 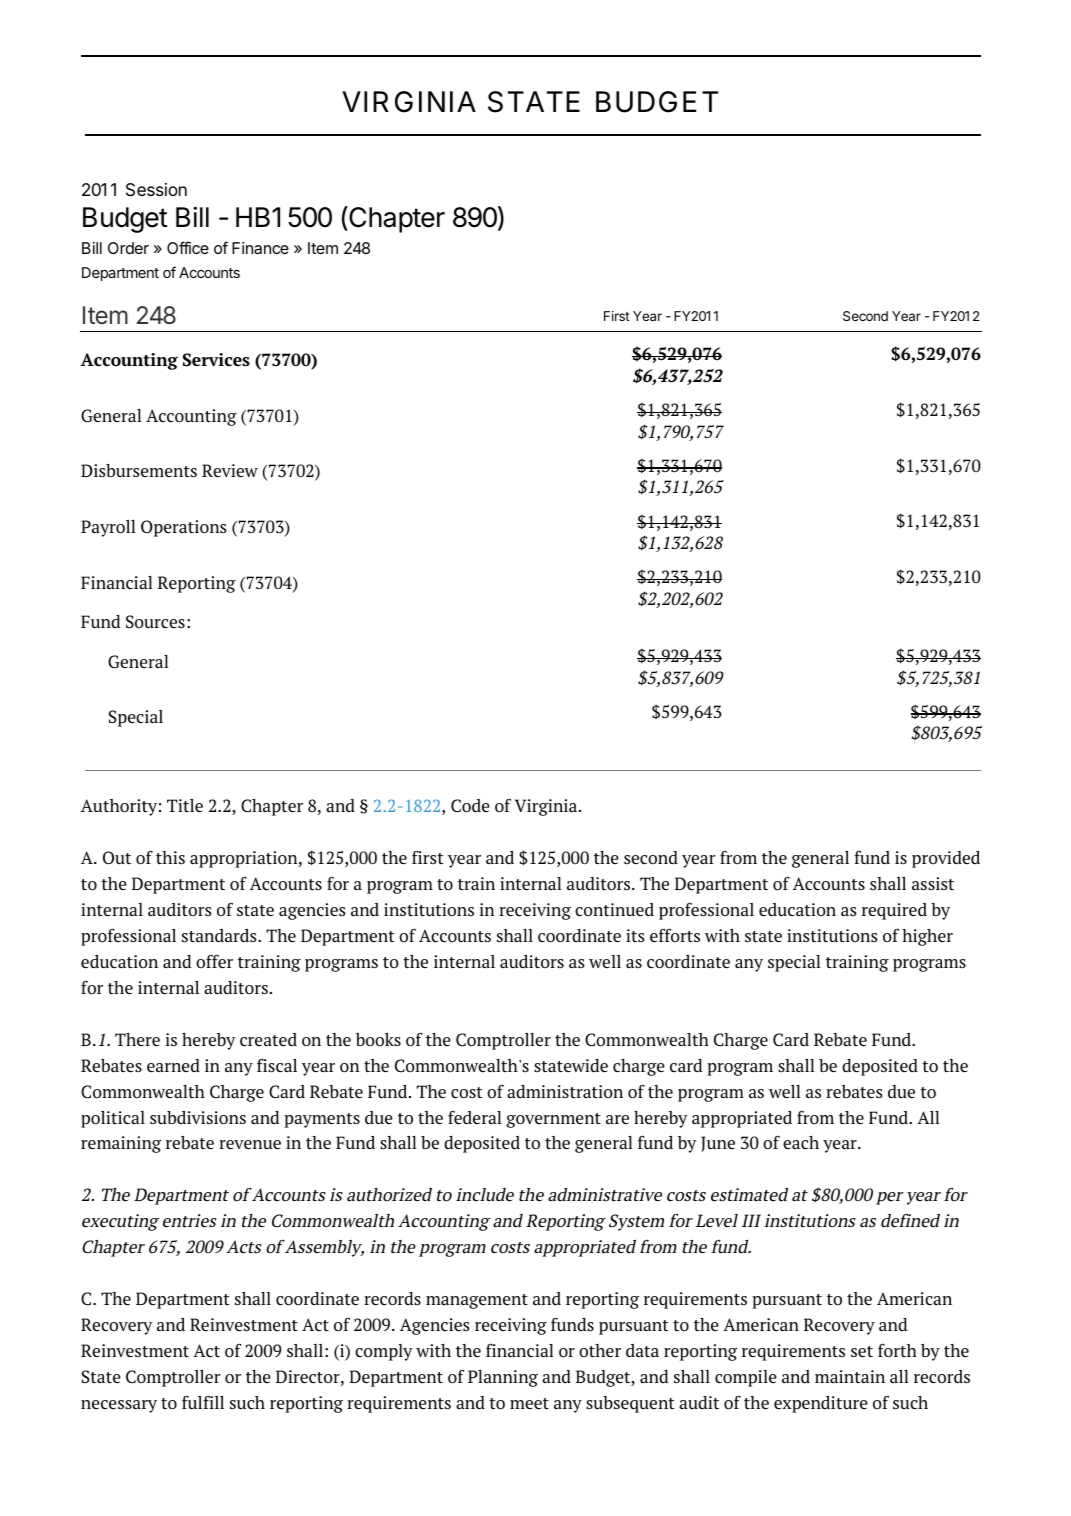 What do you see at coordinates (203, 1402) in the image?
I see `fulfill` at bounding box center [203, 1402].
